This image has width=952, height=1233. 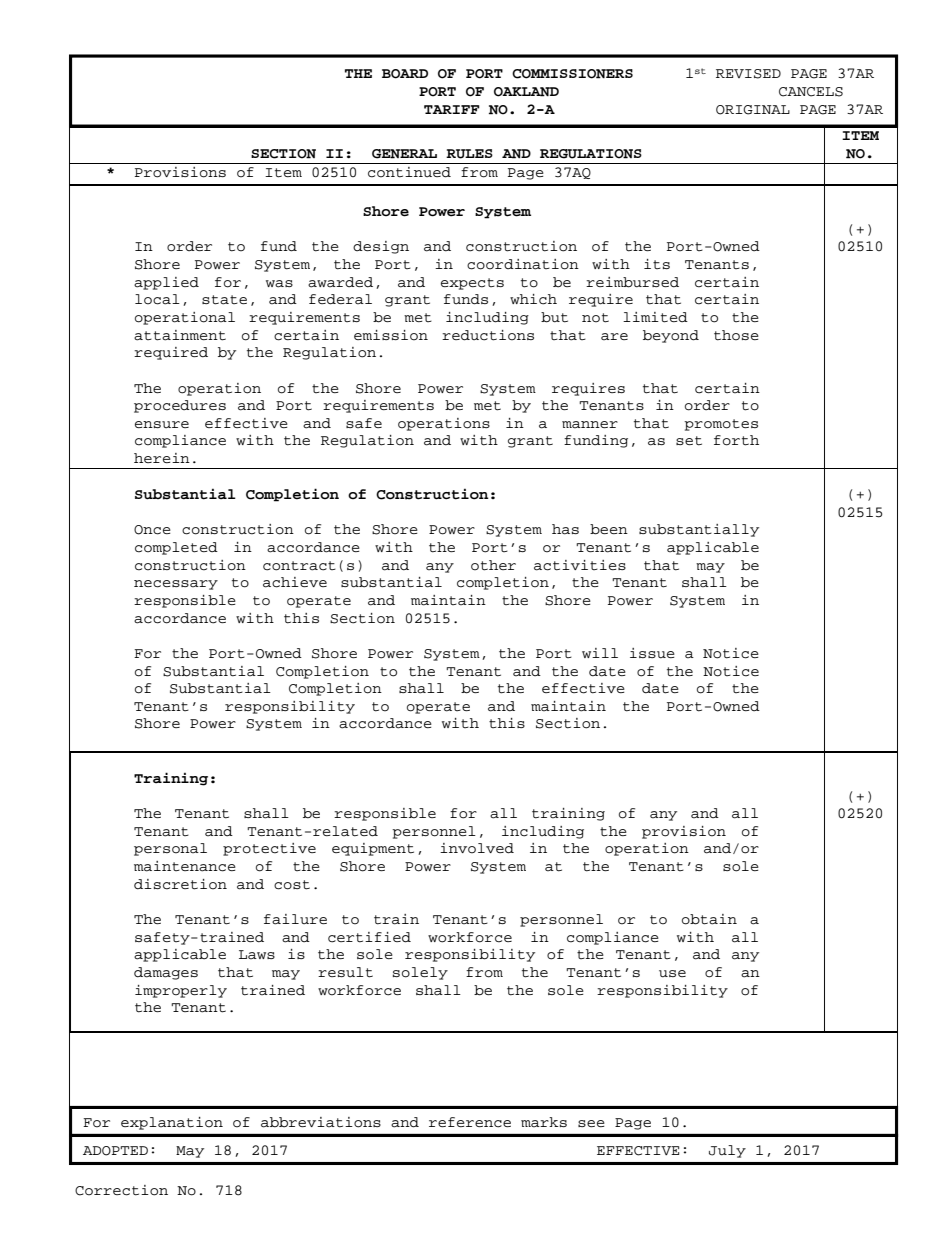 What do you see at coordinates (180, 884) in the image?
I see `discretion` at bounding box center [180, 884].
